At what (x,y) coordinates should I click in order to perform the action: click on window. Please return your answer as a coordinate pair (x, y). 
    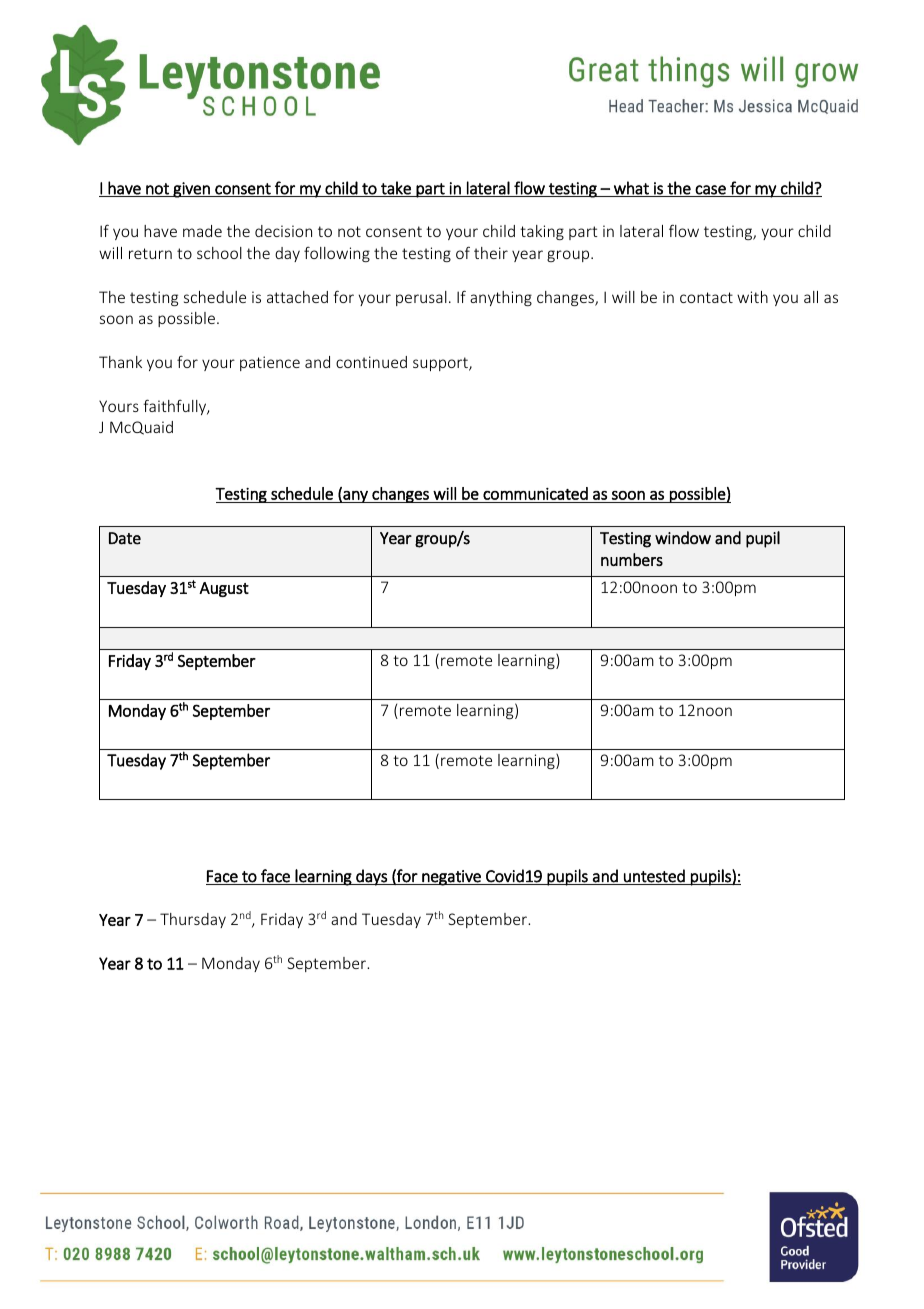
    Looking at the image, I should click on (683, 538).
